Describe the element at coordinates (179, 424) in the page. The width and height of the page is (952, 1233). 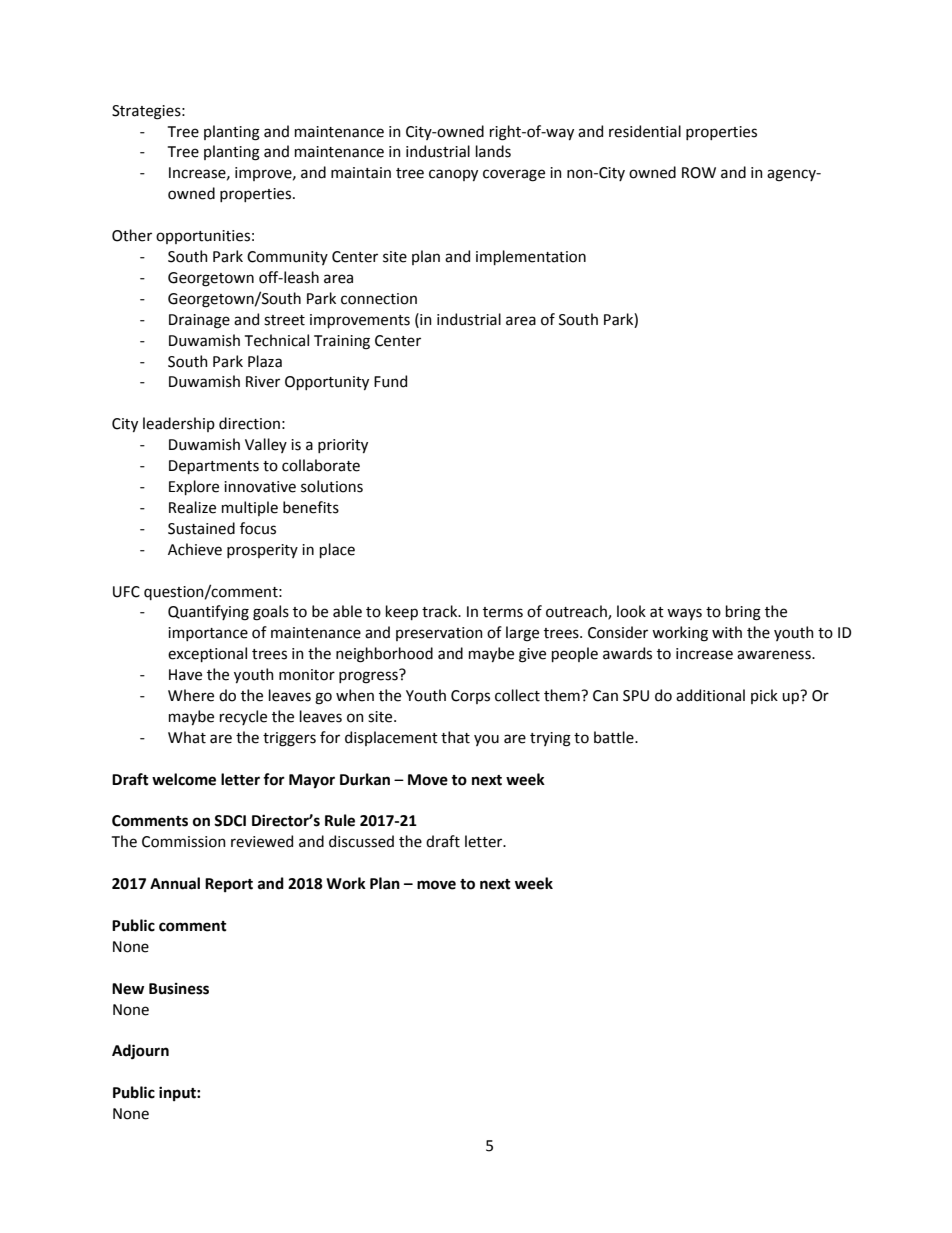
I see `leadership` at that location.
